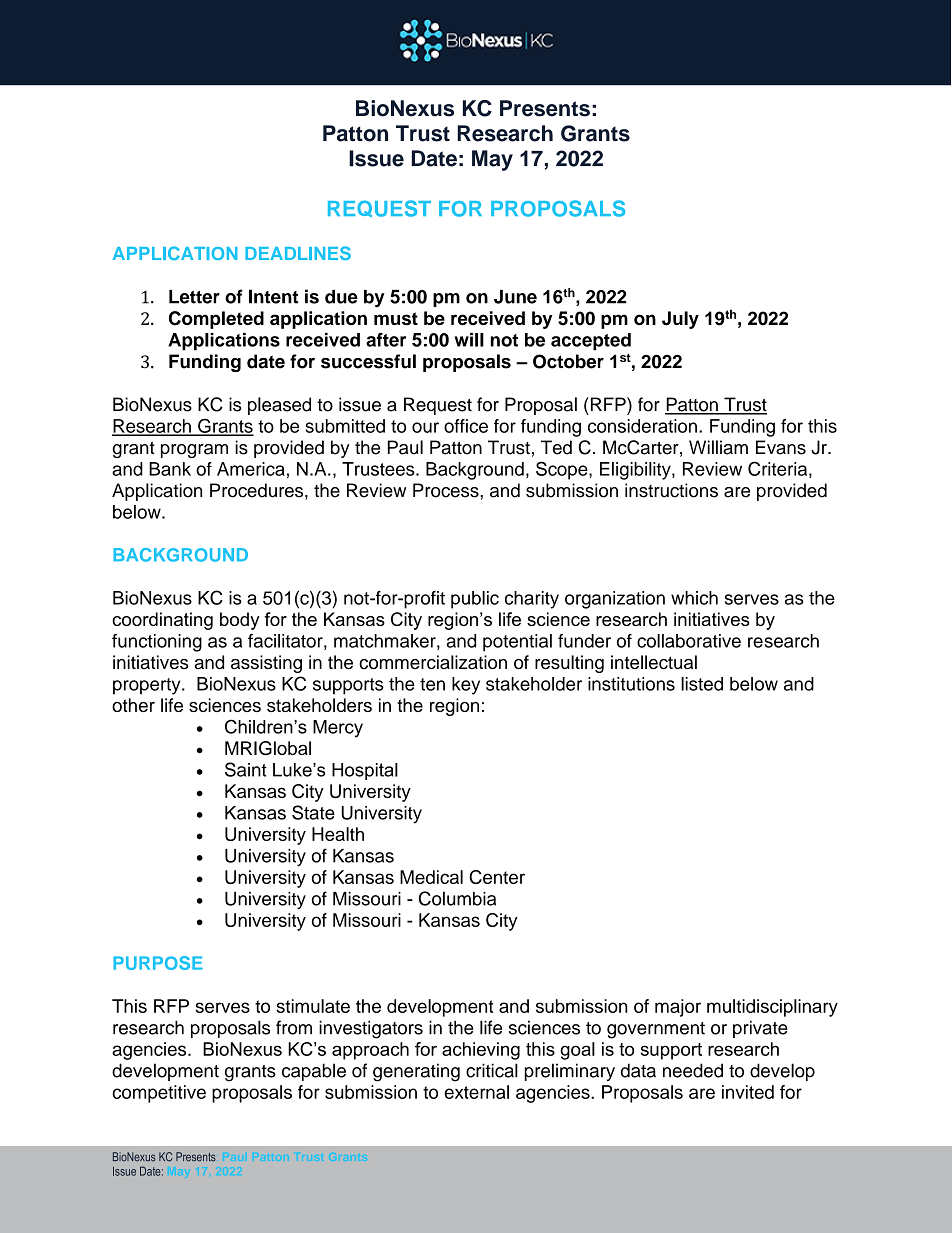 The width and height of the screenshot is (952, 1233). I want to click on critical, so click(492, 1070).
